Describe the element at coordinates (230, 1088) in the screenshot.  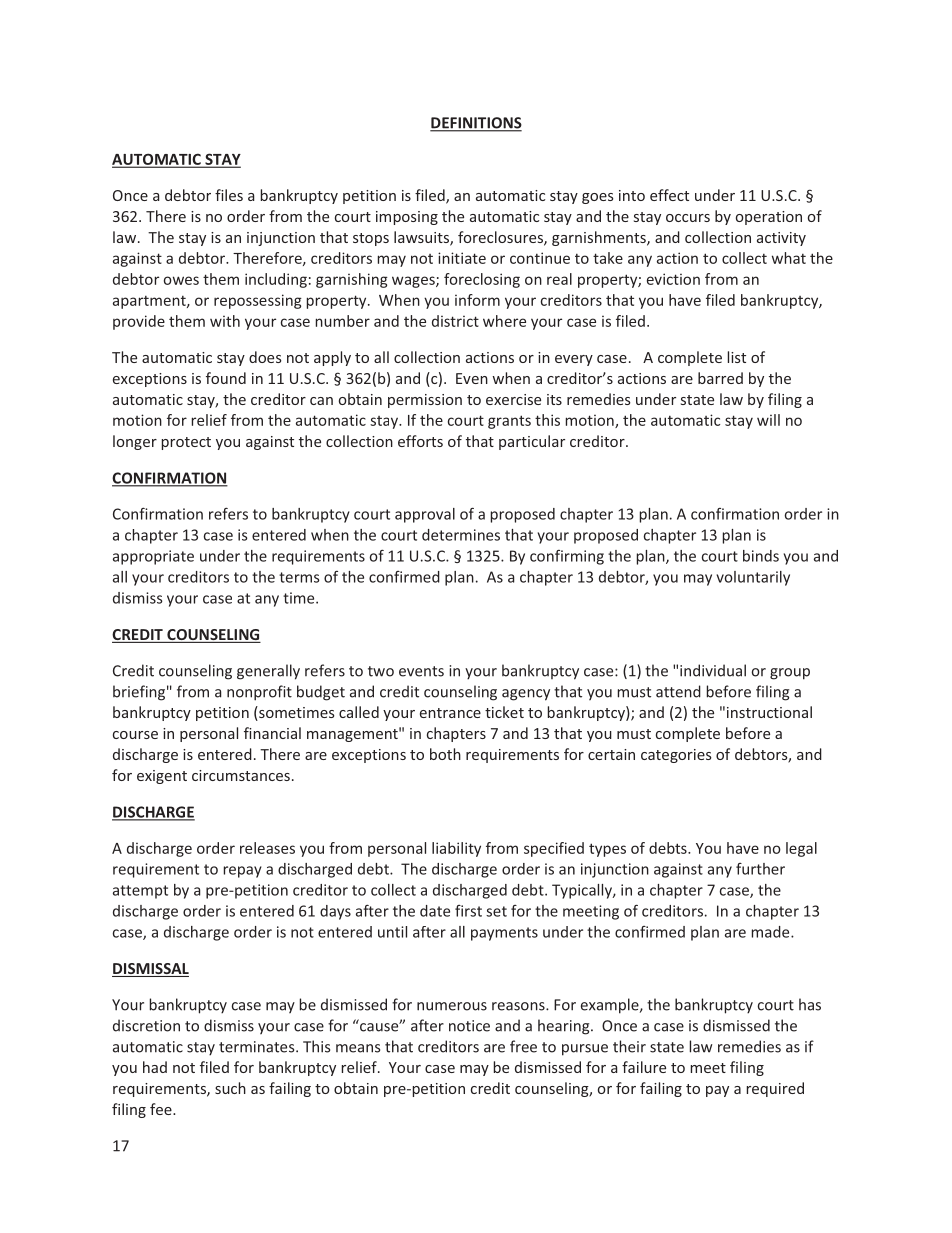
I see `such` at that location.
